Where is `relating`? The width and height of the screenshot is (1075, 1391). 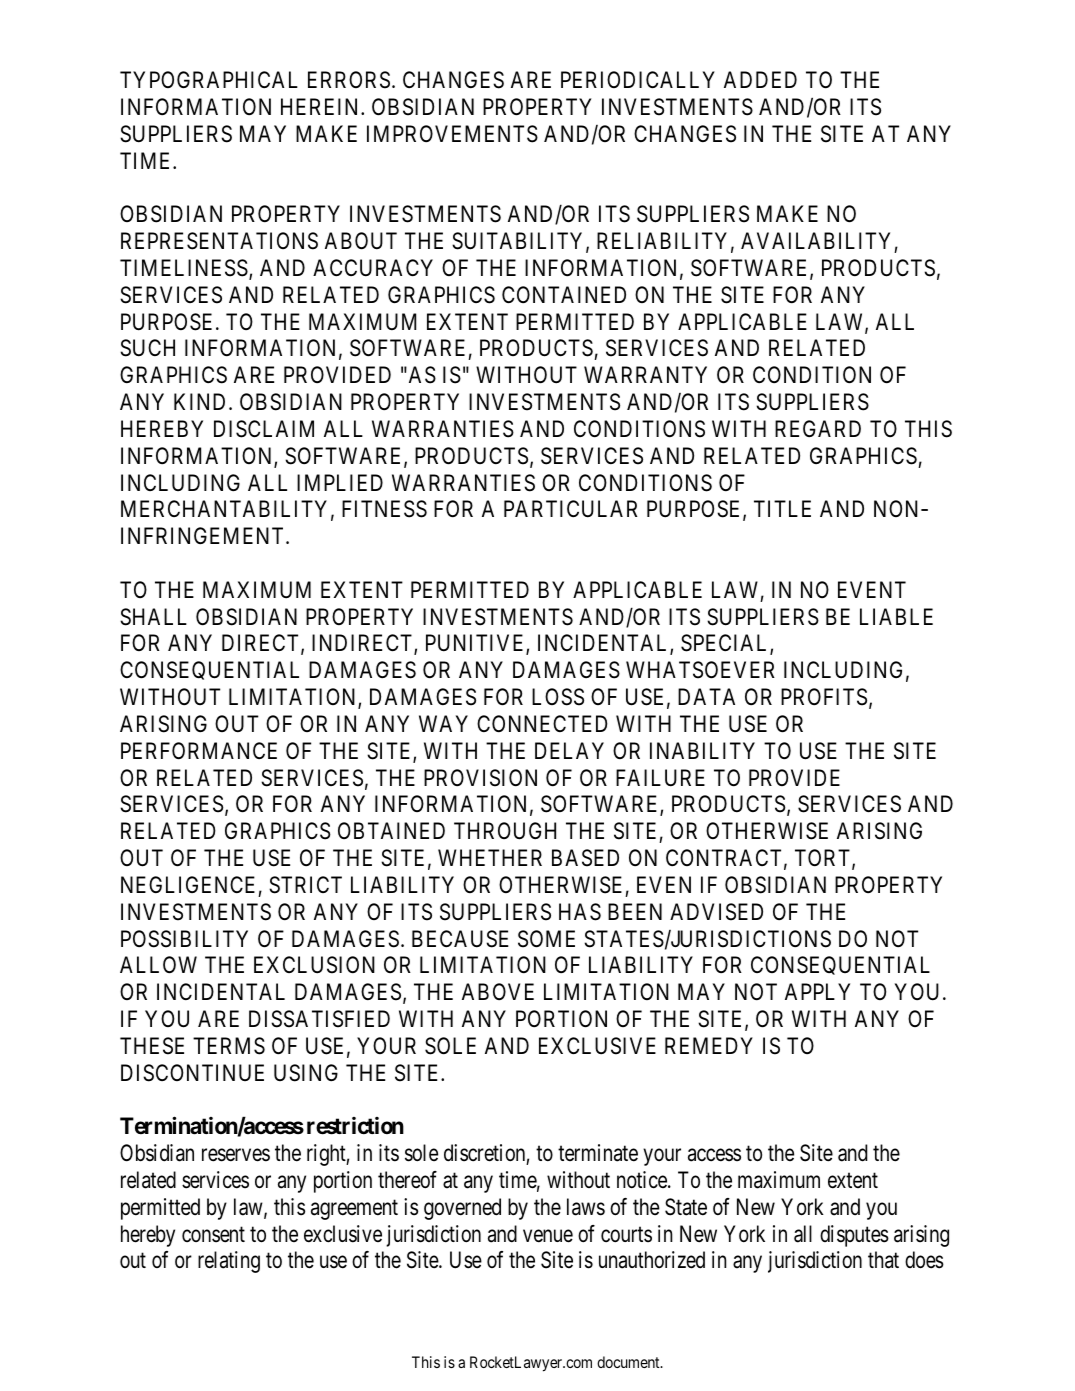 relating is located at coordinates (229, 1262).
